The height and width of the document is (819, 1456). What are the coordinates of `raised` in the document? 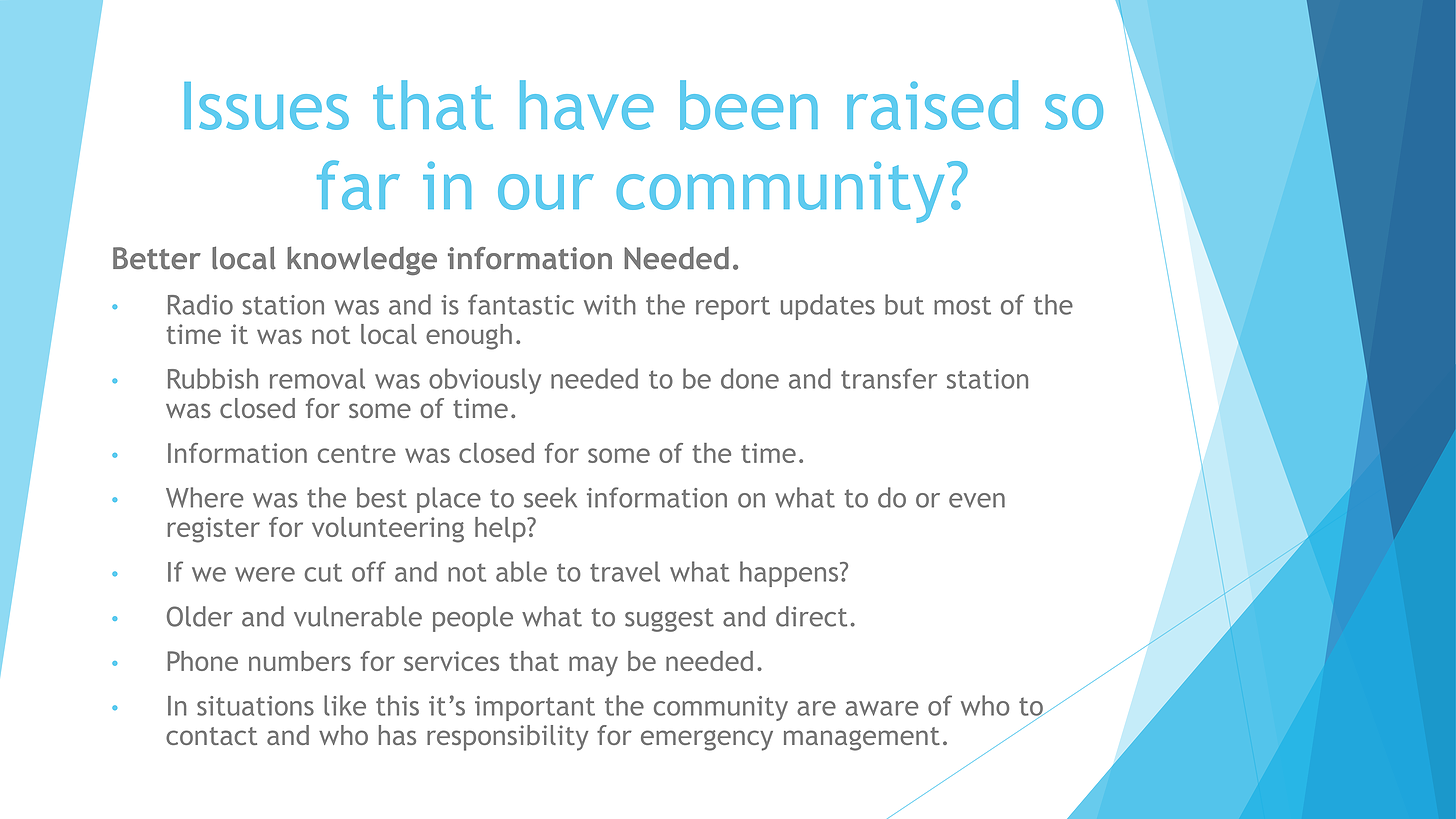 It's located at (932, 105).
